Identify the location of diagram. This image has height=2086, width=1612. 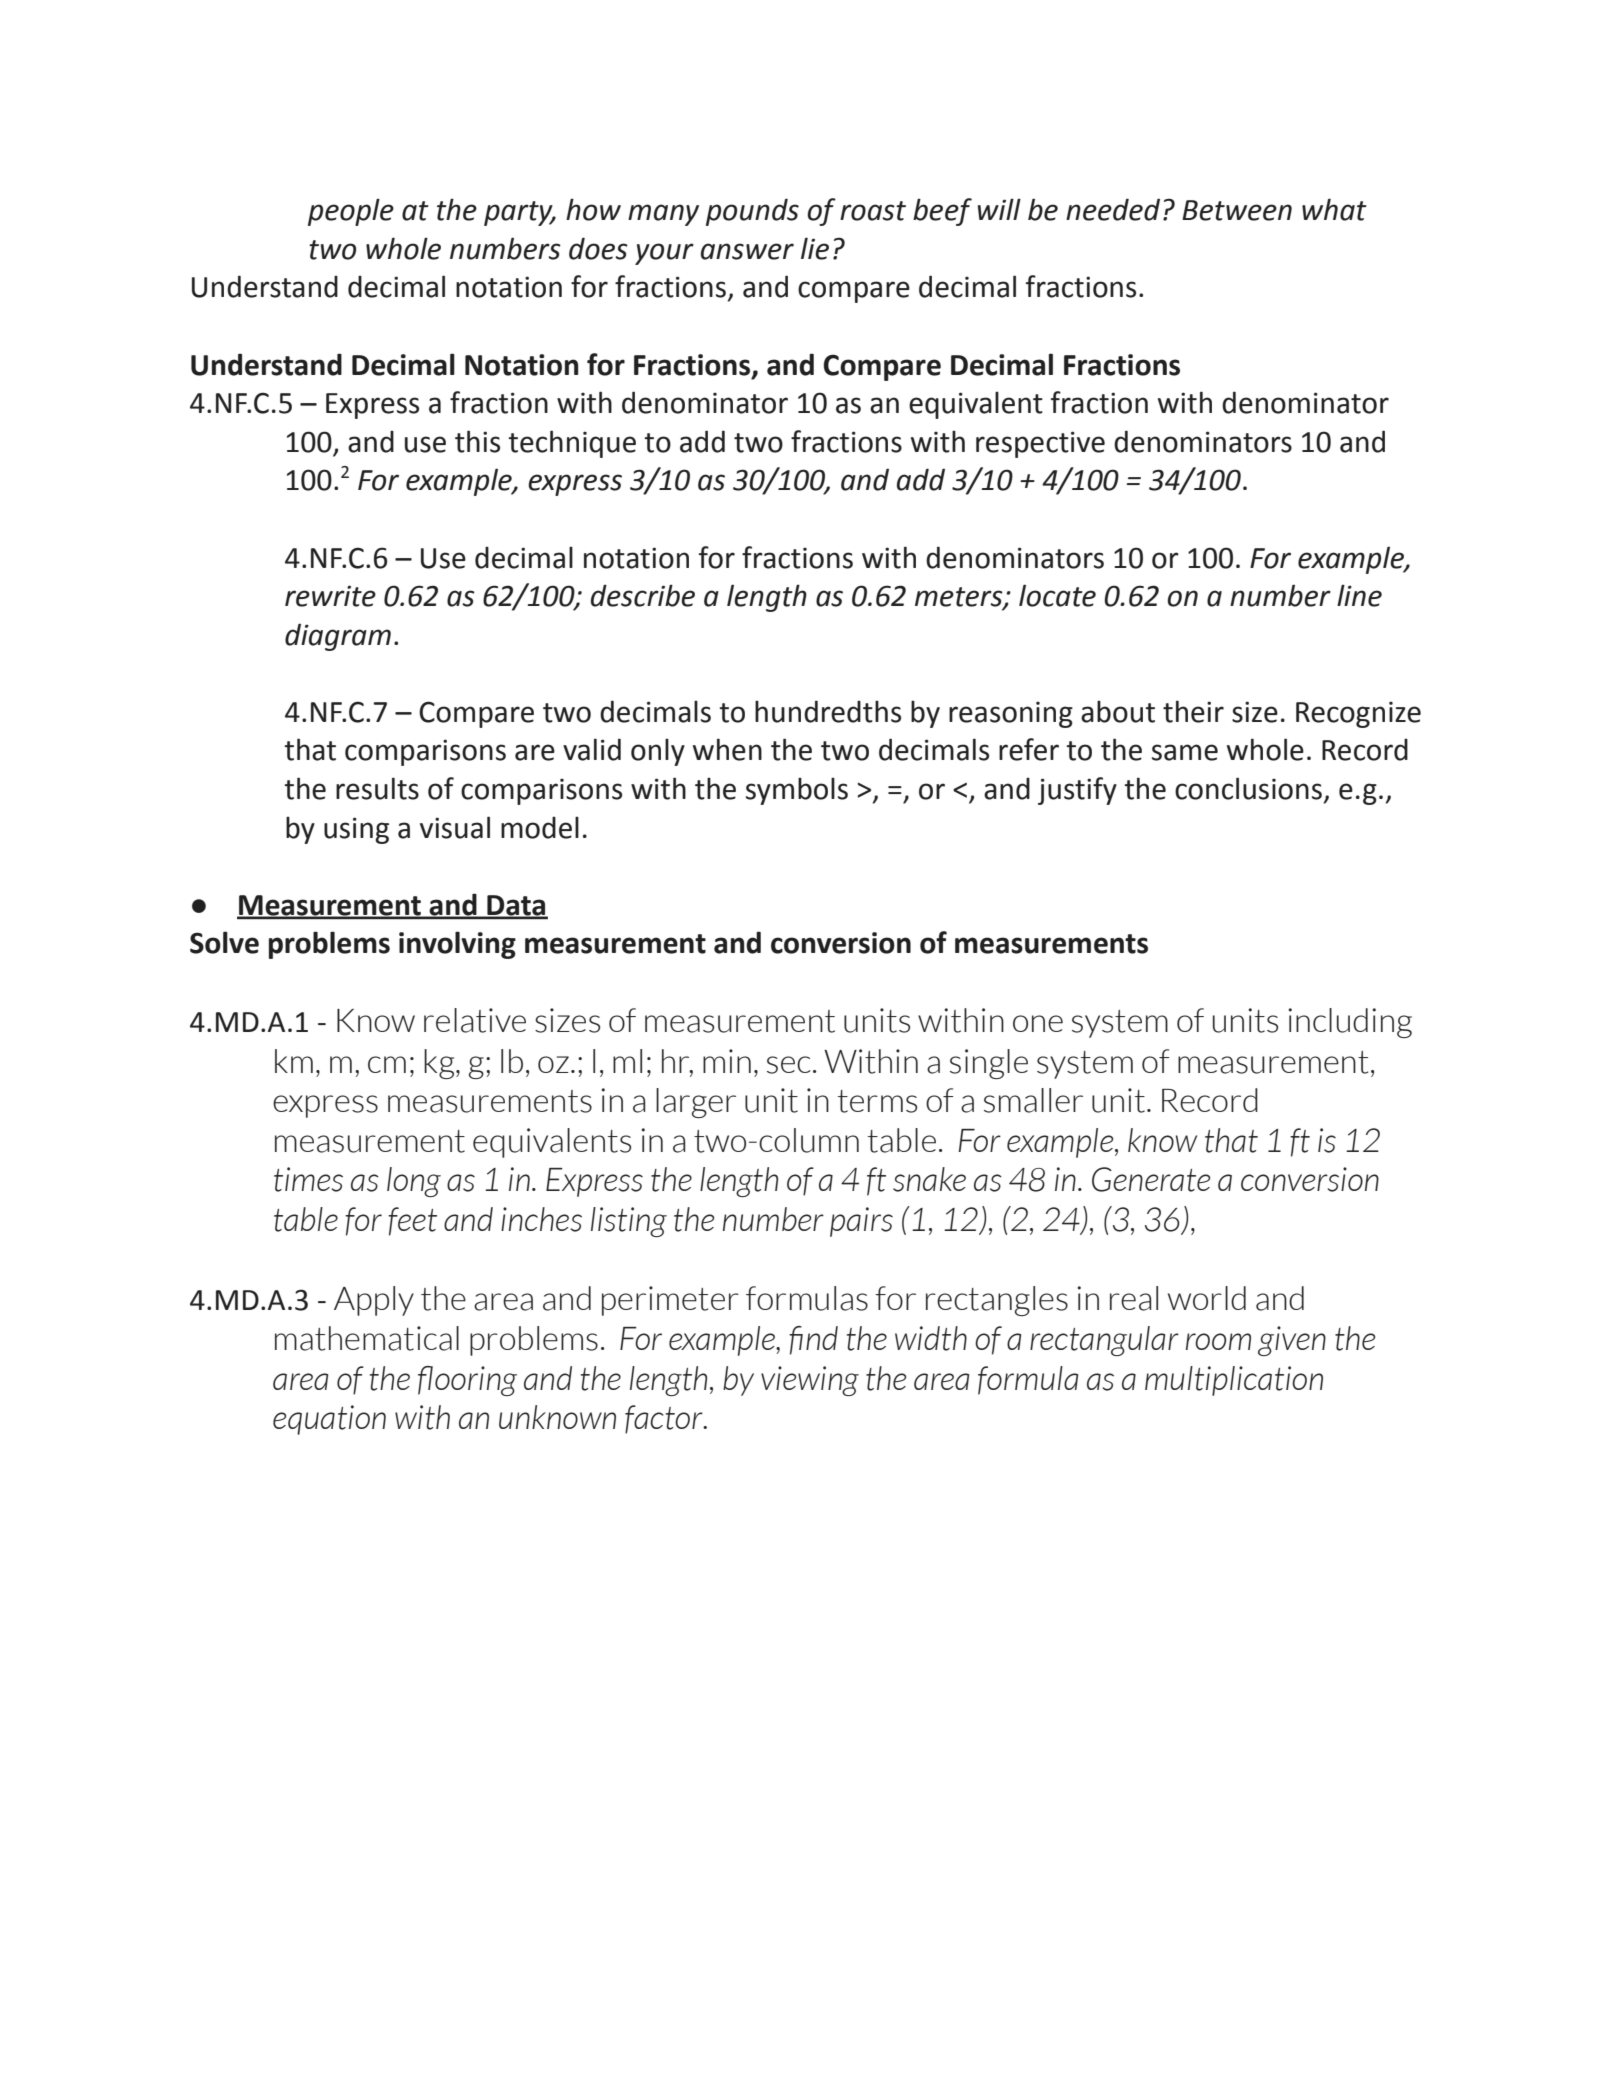
(338, 637).
